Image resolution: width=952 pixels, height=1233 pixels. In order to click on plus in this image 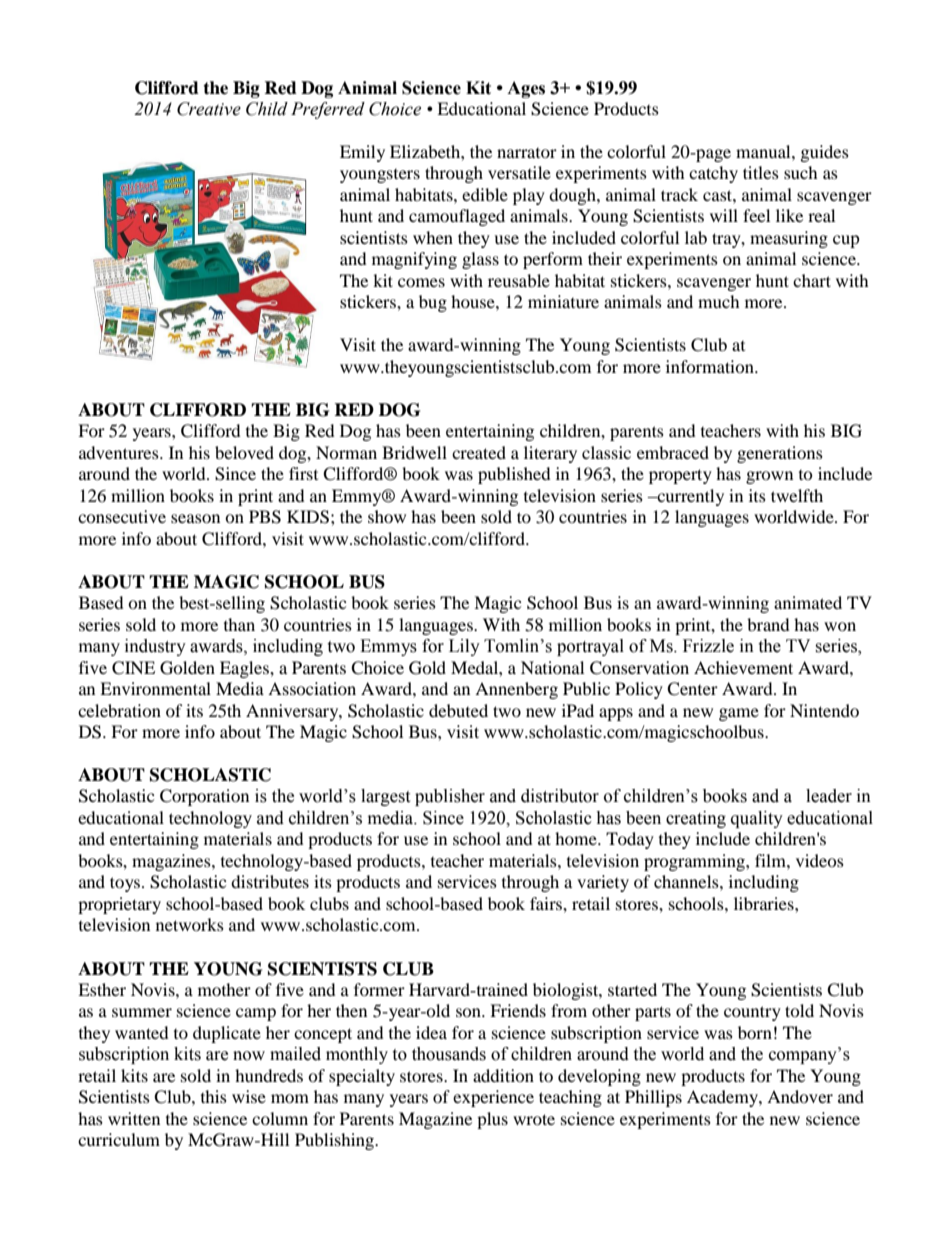, I will do `click(492, 1120)`.
